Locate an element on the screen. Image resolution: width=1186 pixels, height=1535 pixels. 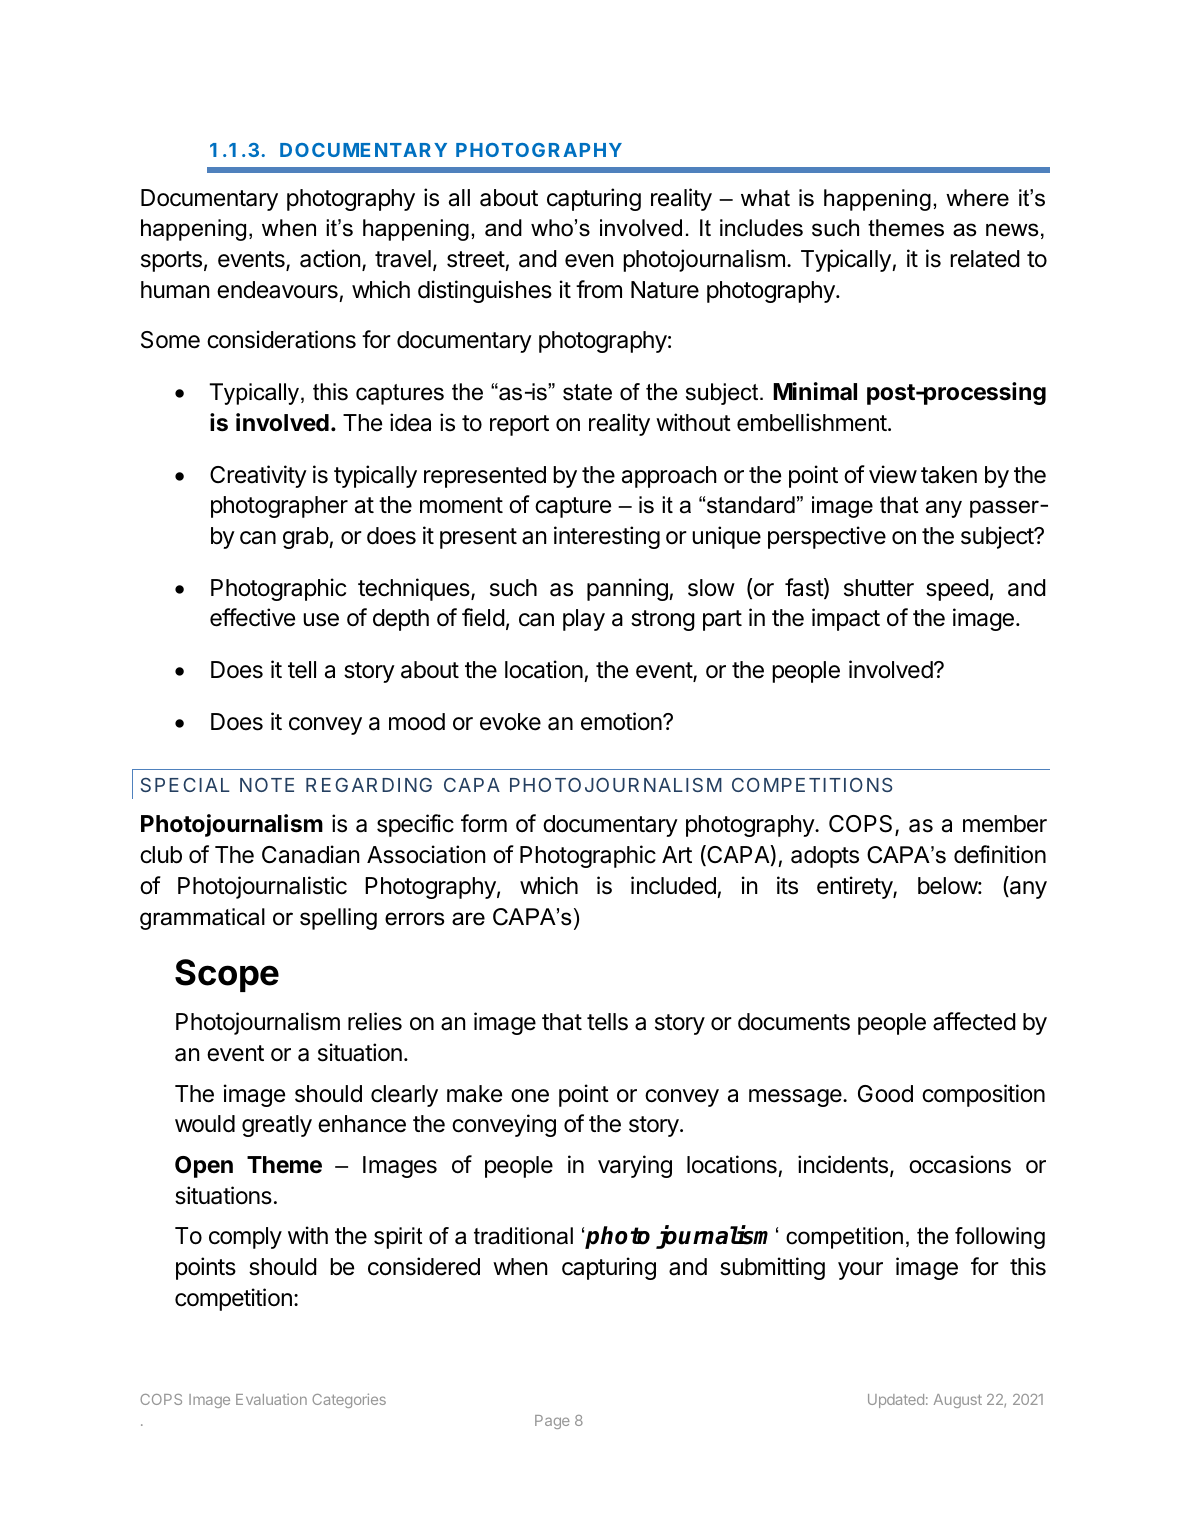
action is located at coordinates (330, 258).
